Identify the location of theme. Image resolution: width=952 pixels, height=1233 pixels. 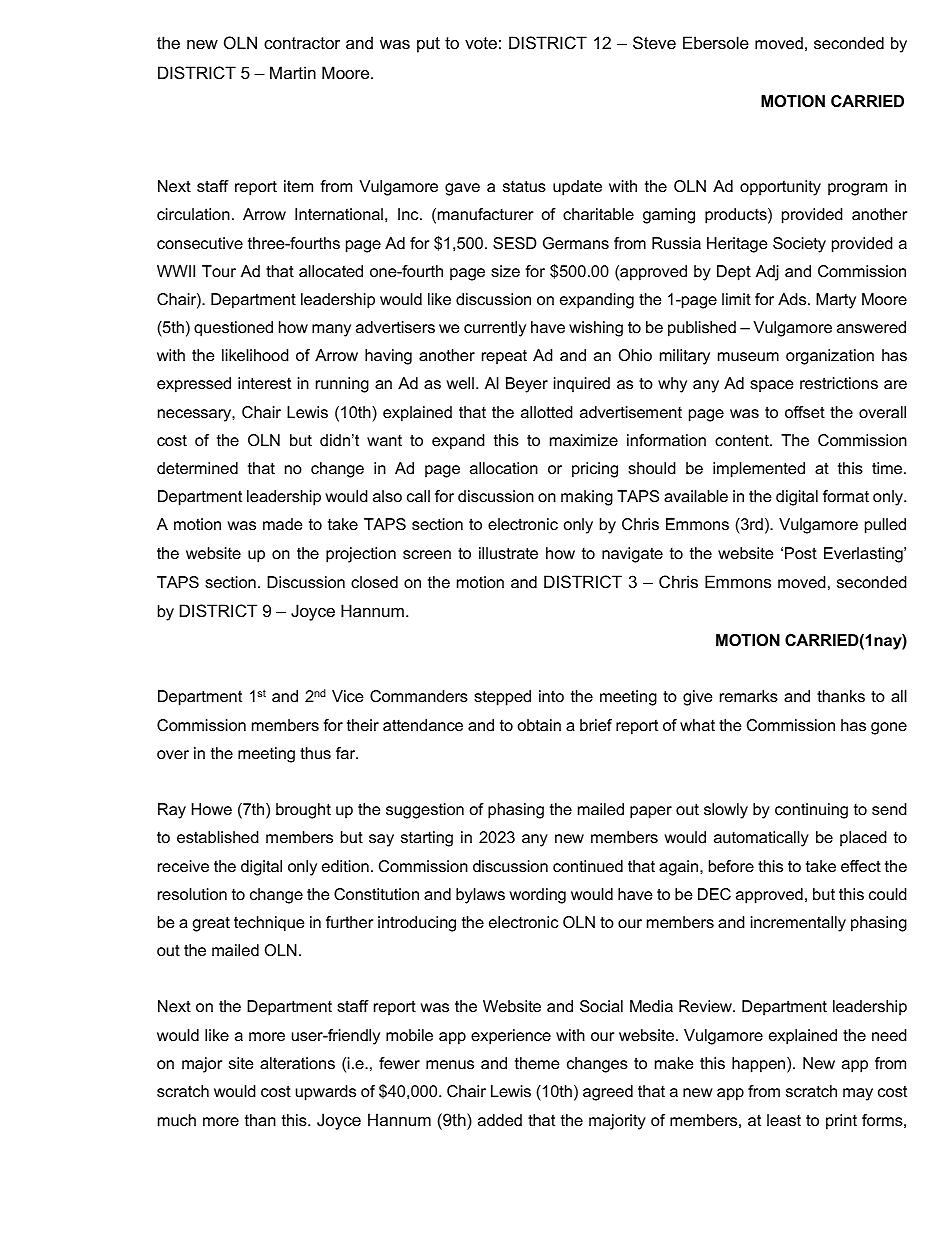
(537, 1063).
